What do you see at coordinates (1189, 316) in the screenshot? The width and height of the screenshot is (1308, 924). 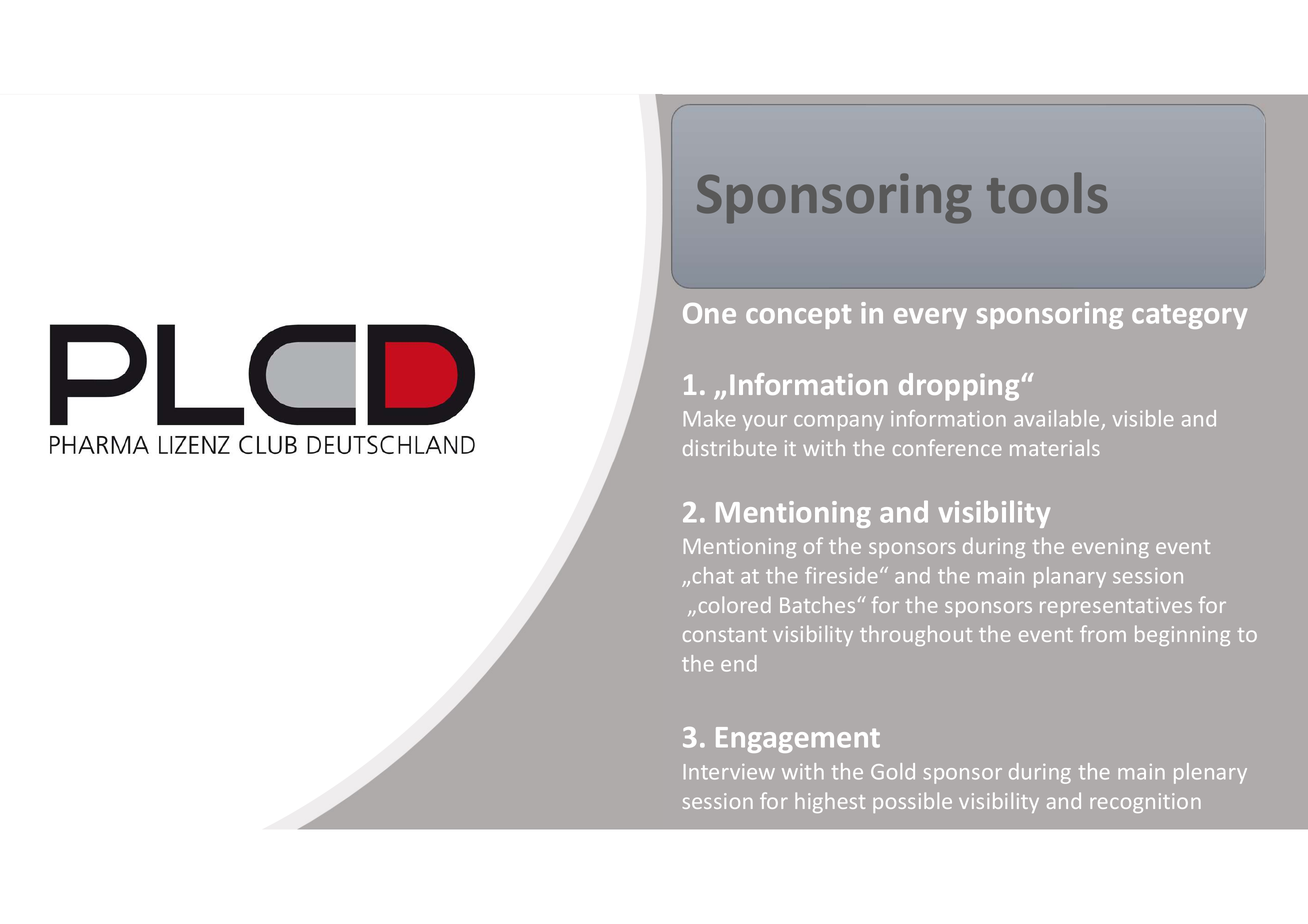 I see `category` at bounding box center [1189, 316].
